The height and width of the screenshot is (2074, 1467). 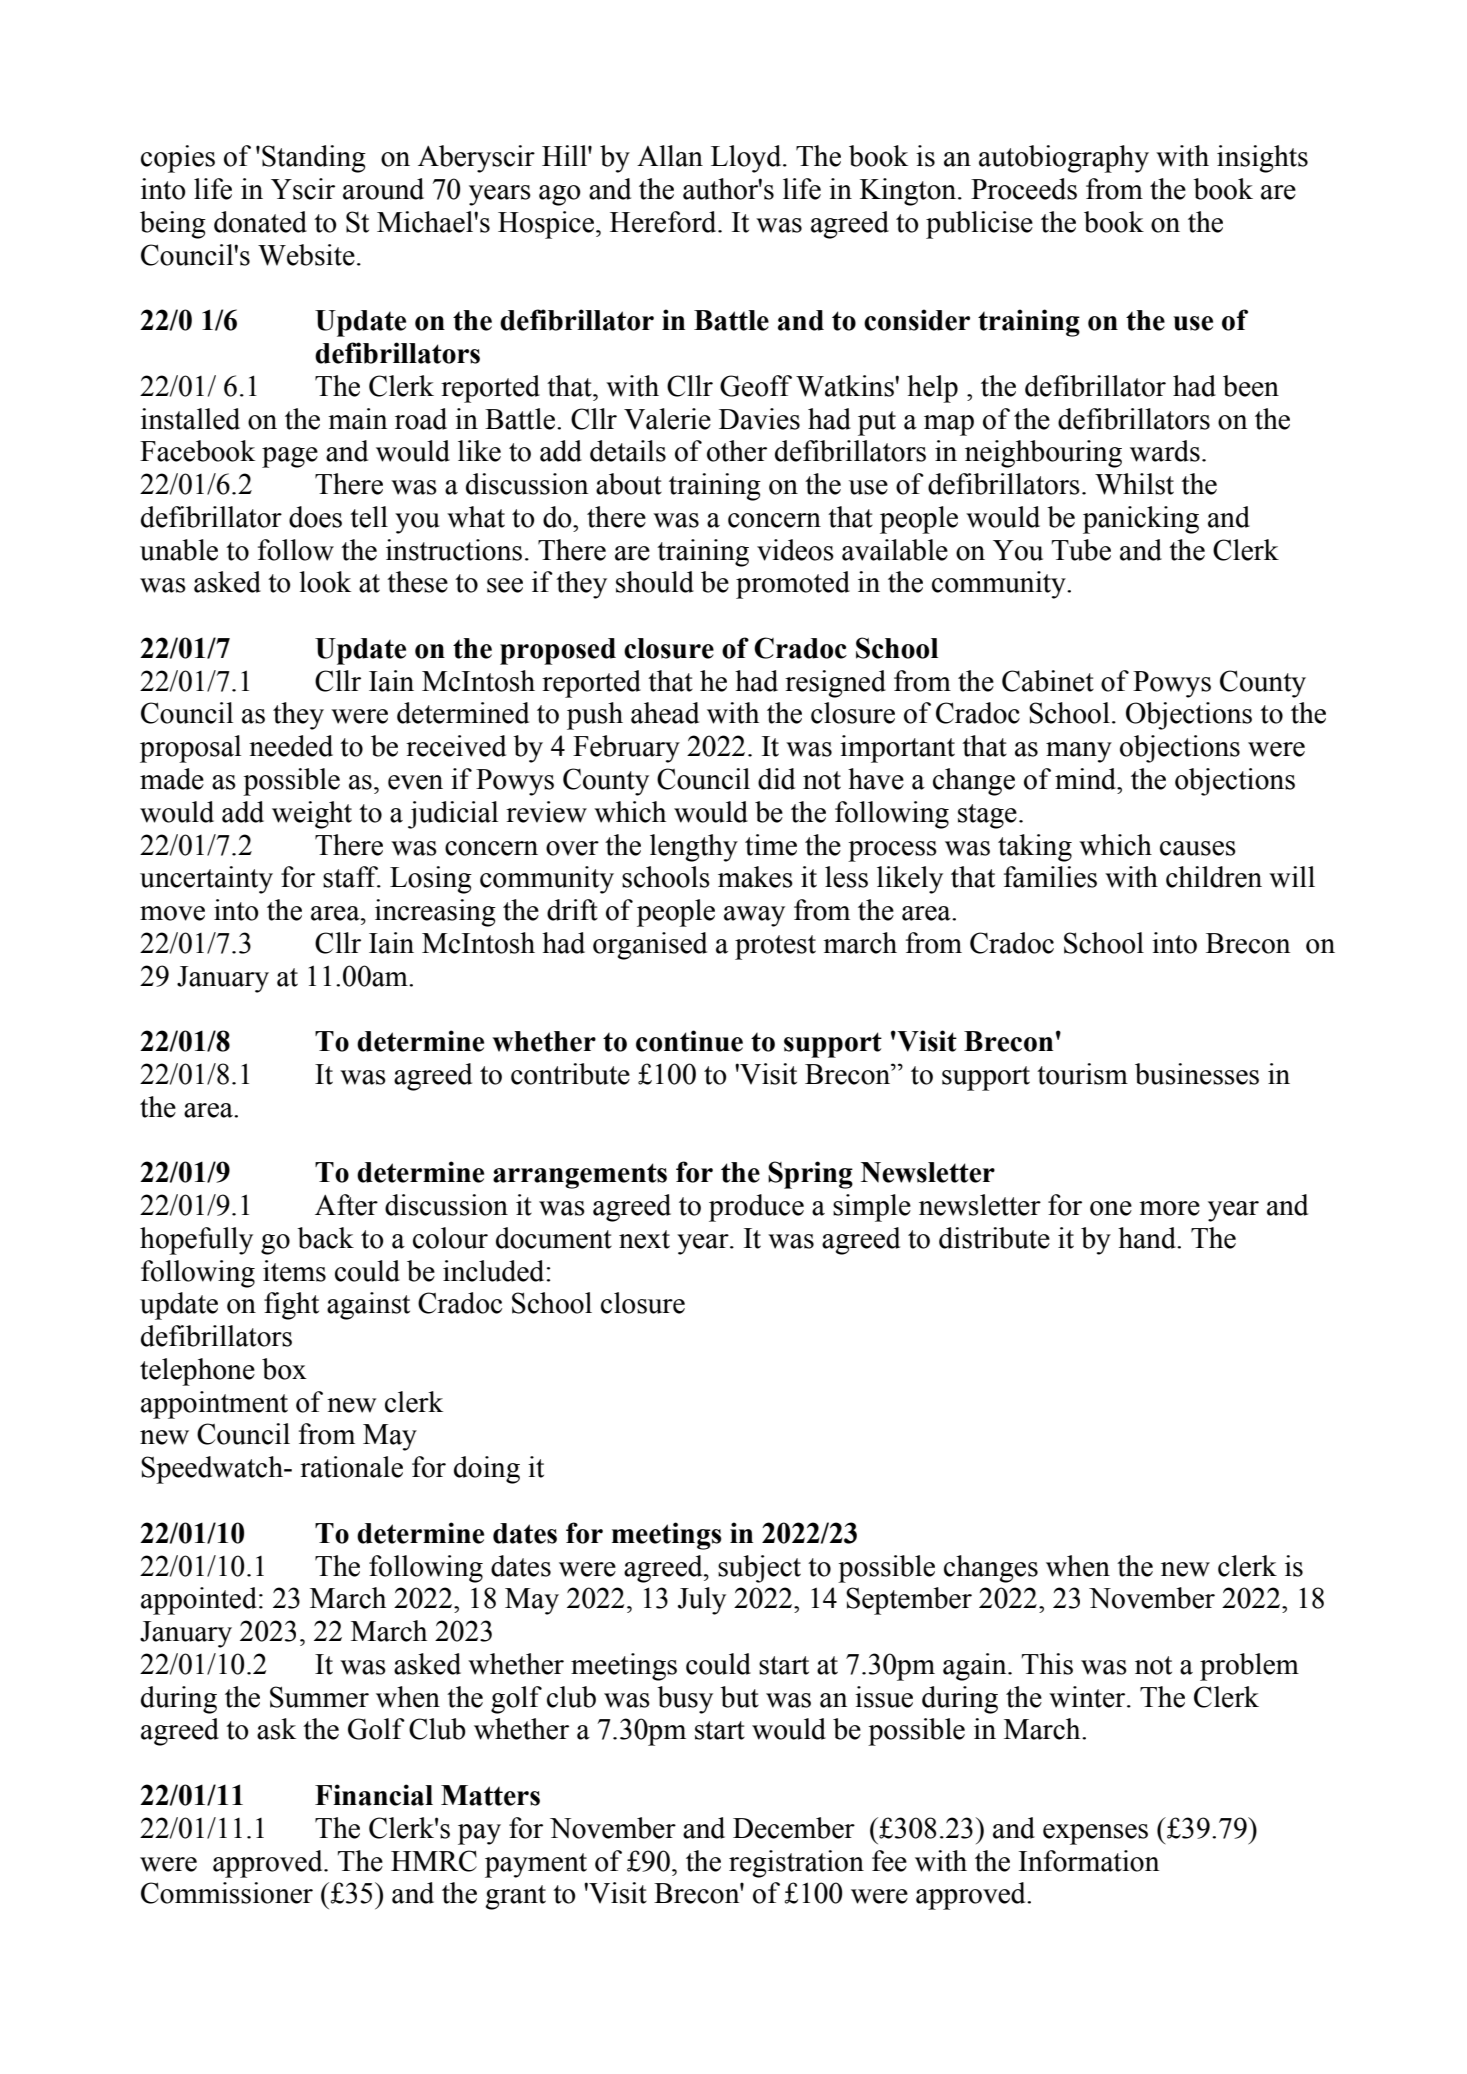 I want to click on December, so click(x=794, y=1828).
